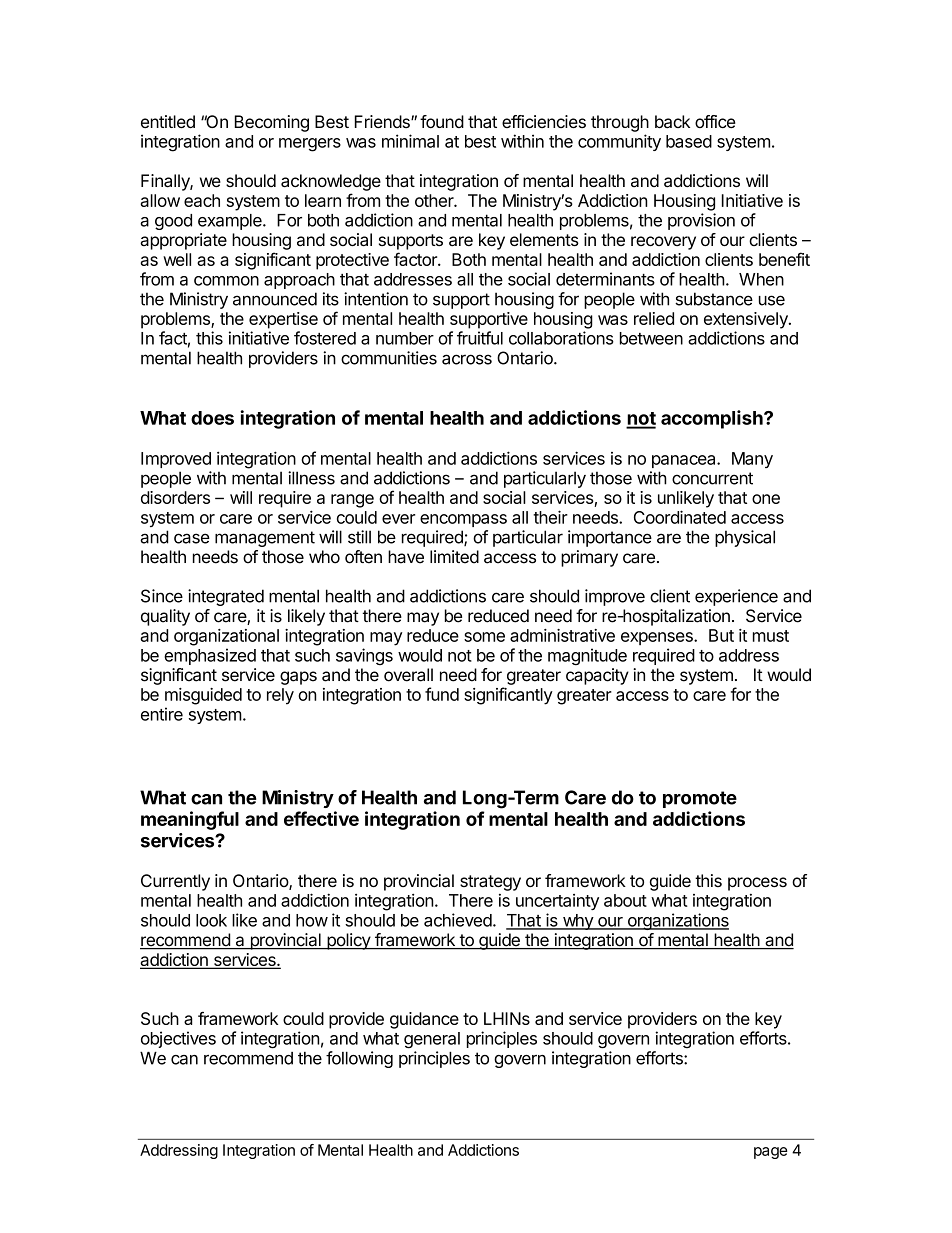  Describe the element at coordinates (212, 418) in the screenshot. I see `does` at that location.
